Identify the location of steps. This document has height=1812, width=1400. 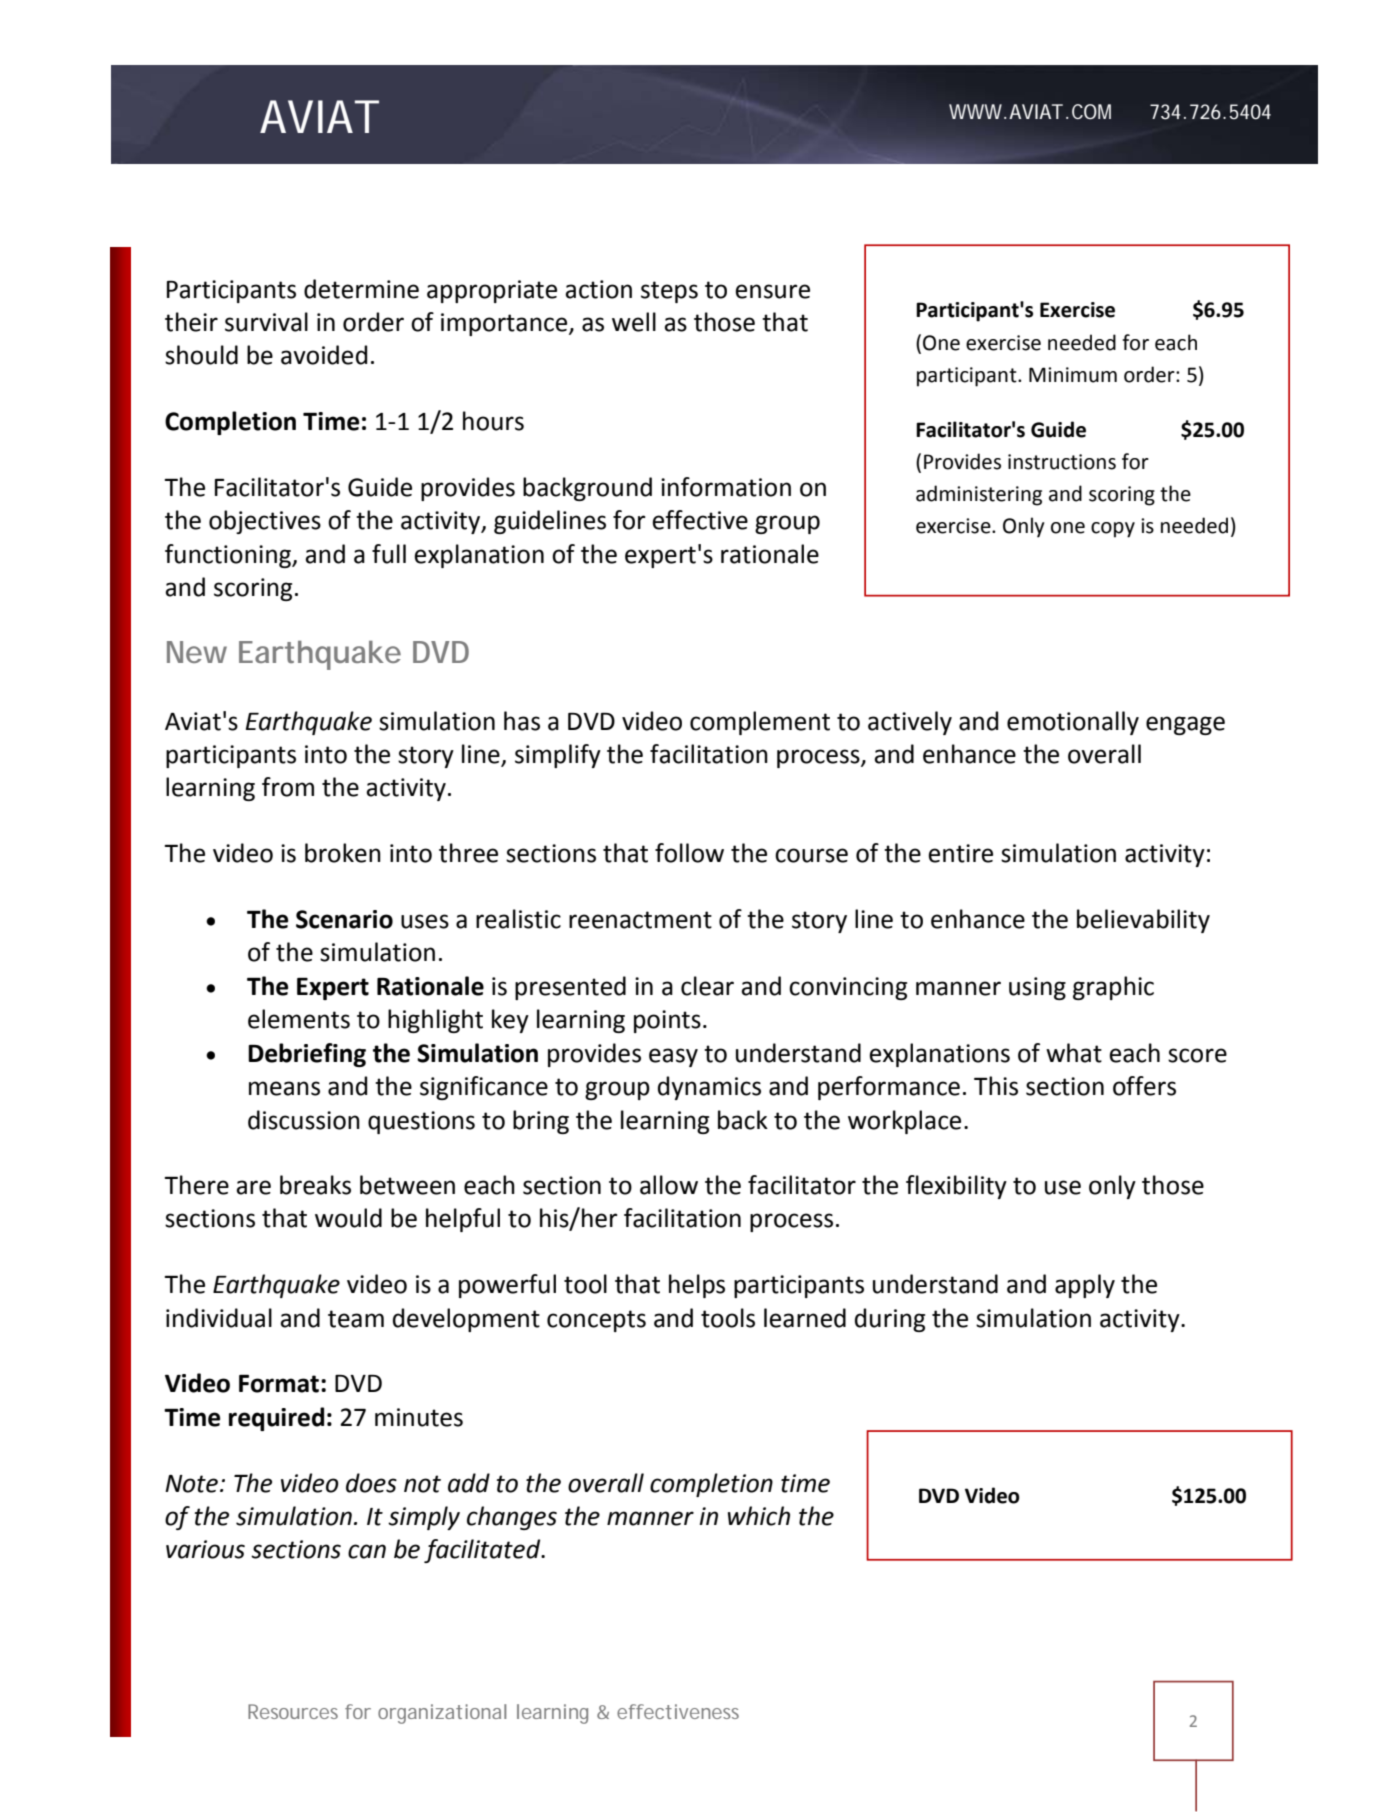
(669, 292).
